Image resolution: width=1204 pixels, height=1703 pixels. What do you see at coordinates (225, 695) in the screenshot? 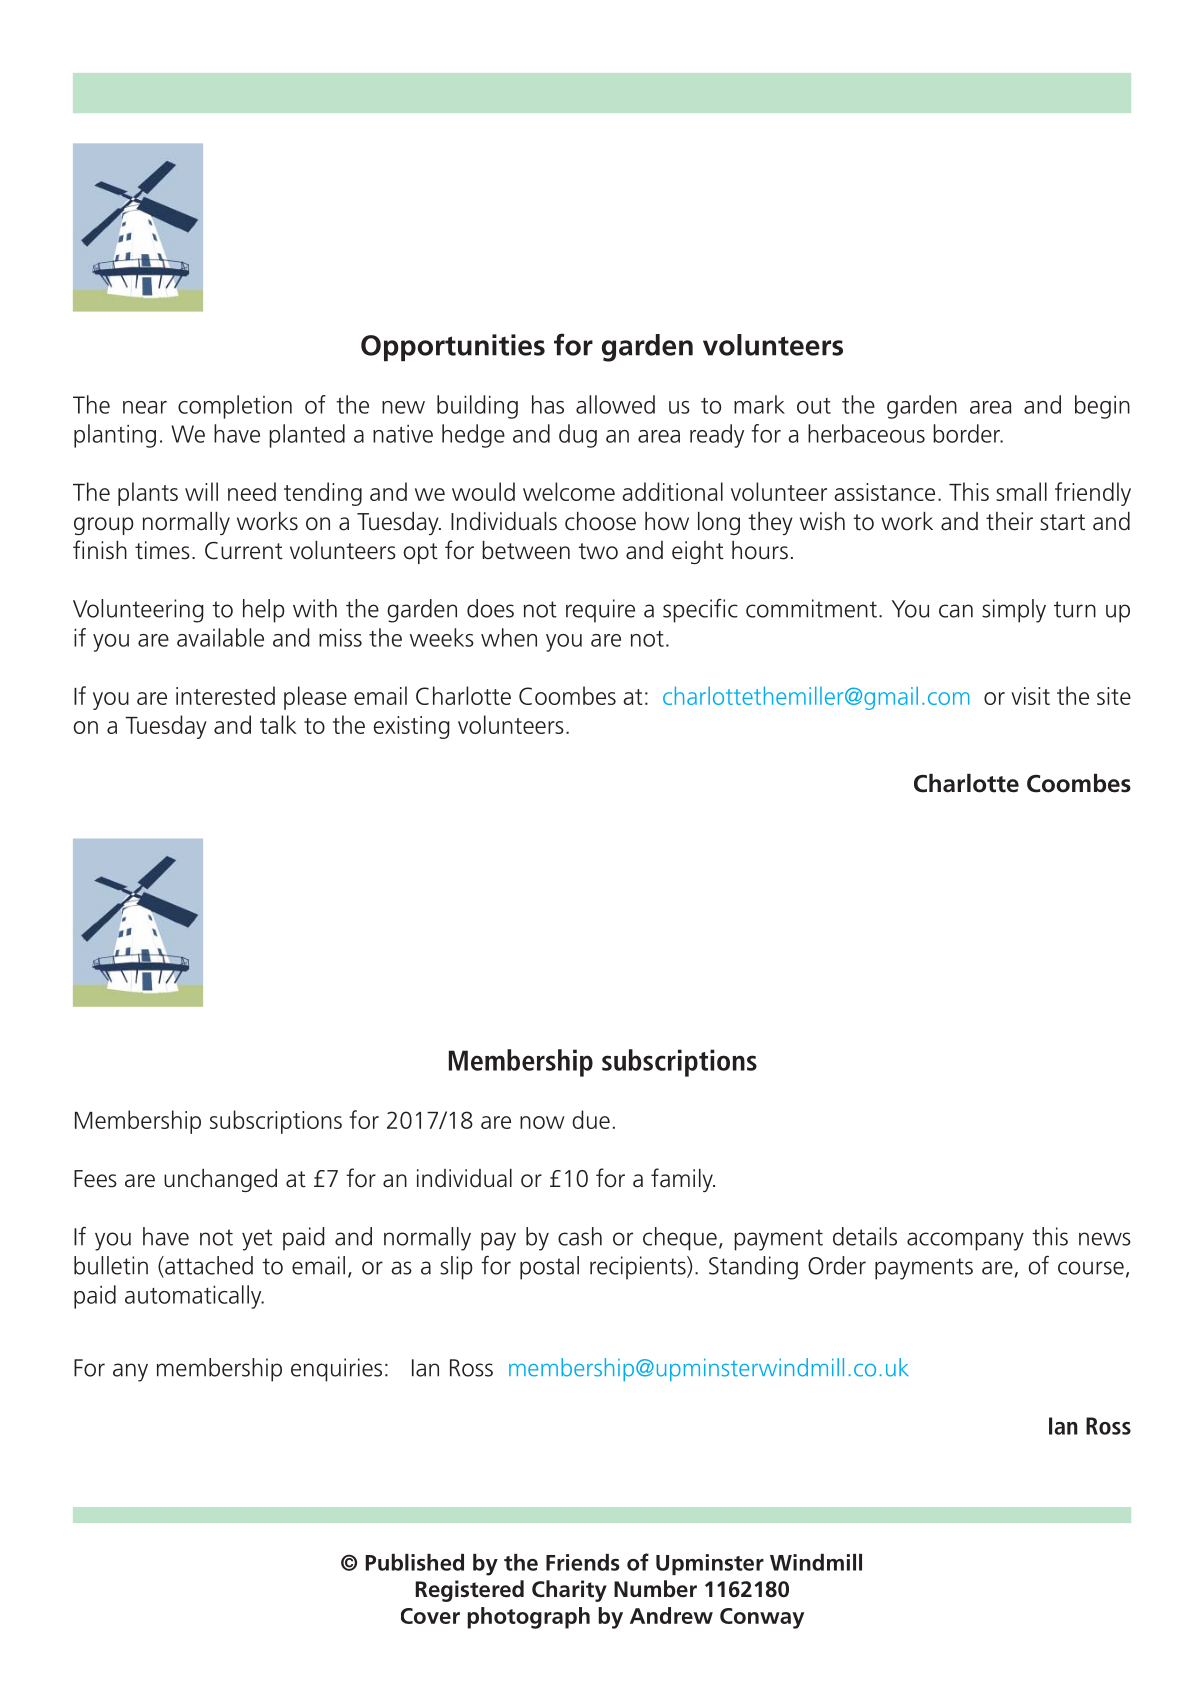
I see `interested` at bounding box center [225, 695].
